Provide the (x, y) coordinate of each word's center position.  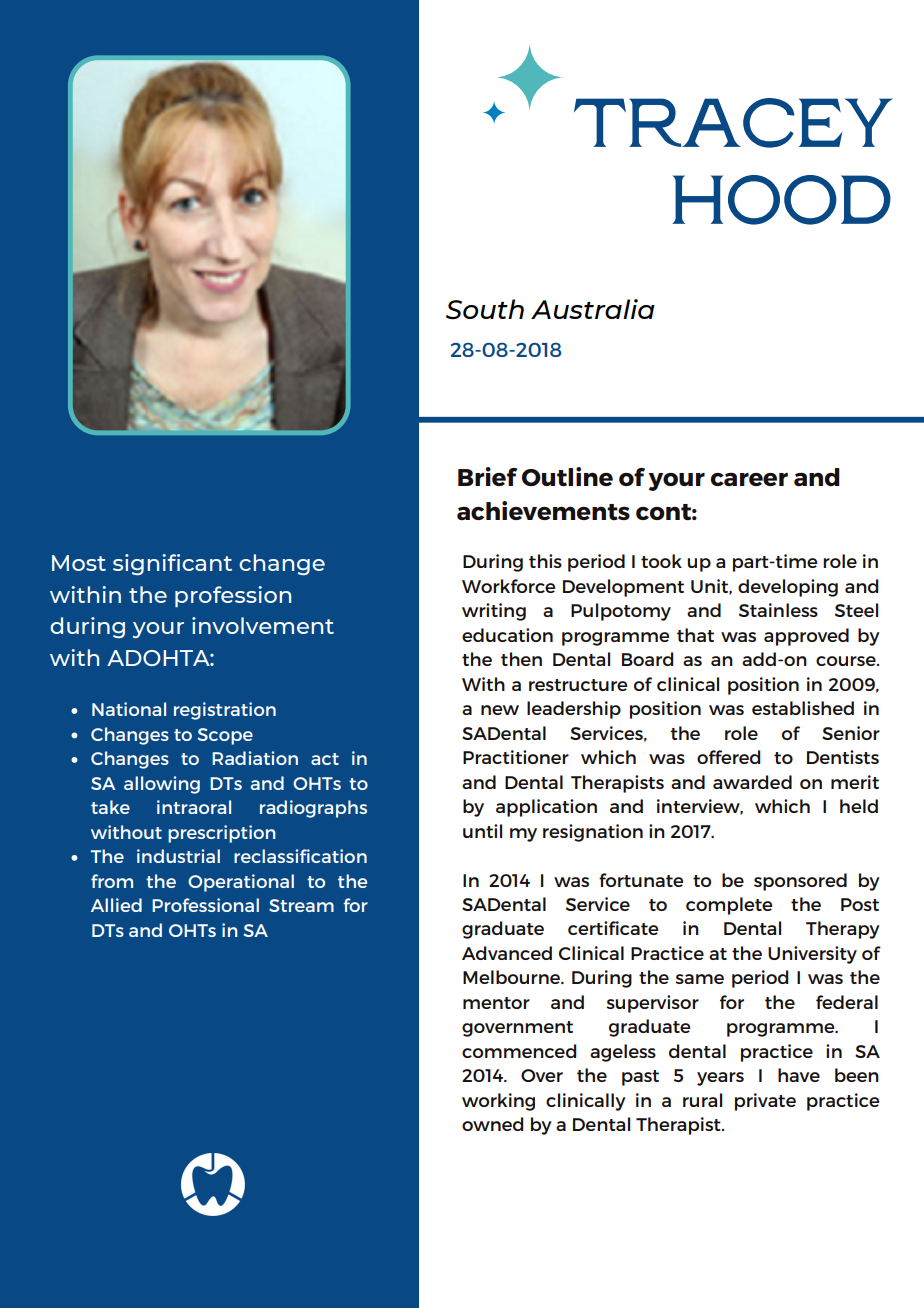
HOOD (781, 200)
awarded (752, 782)
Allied (116, 905)
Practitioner (516, 757)
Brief (487, 476)
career (749, 479)
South (485, 309)
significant (172, 564)
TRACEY (733, 123)
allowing (162, 785)
